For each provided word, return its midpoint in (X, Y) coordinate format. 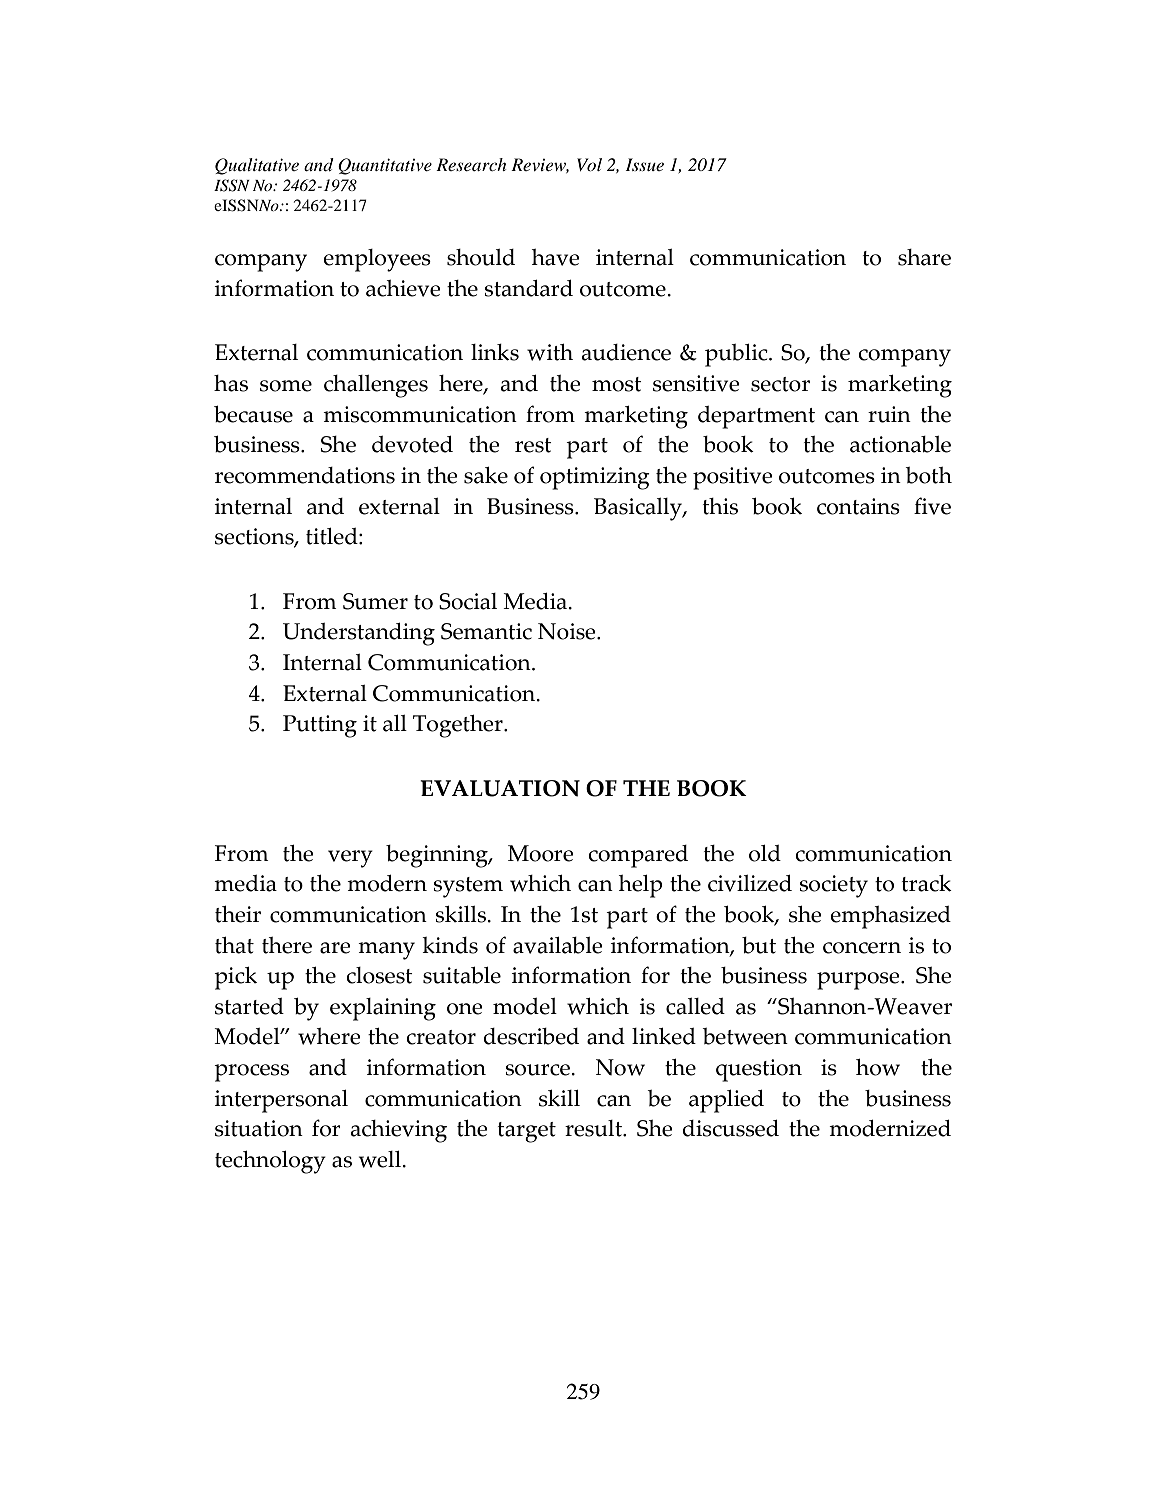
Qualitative (257, 166)
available (558, 945)
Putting (320, 726)
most (617, 384)
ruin (889, 414)
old (765, 853)
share (924, 257)
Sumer (375, 601)
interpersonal (281, 1101)
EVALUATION (500, 788)
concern (862, 948)
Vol (589, 164)
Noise (568, 631)
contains (858, 506)
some (286, 386)
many (386, 951)
